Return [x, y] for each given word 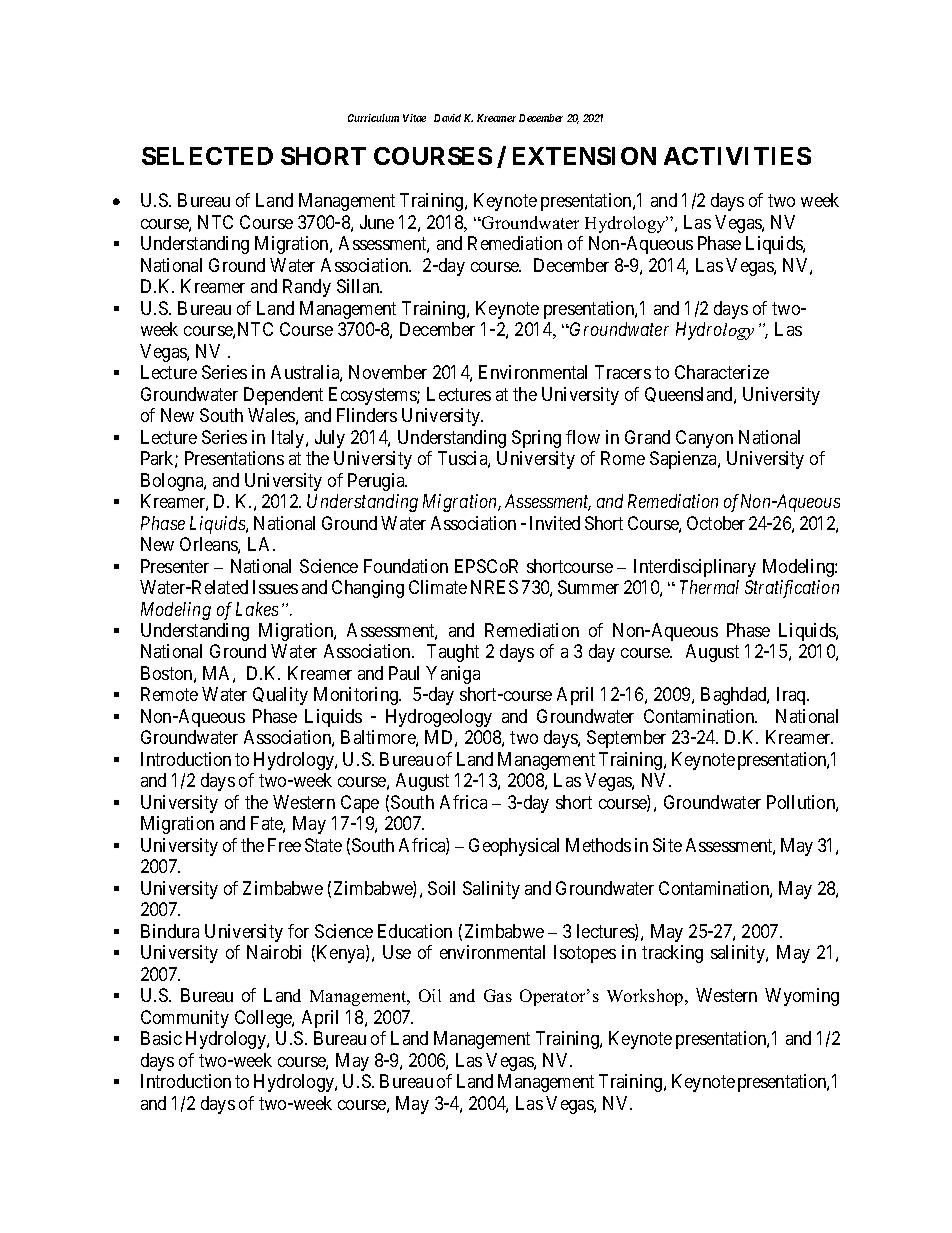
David [447, 118]
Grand [647, 437]
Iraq [792, 696]
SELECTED [207, 156]
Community [185, 1019]
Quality [280, 696]
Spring [536, 439]
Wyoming [802, 997]
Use [397, 952]
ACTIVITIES [737, 156]
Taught [453, 653]
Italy [289, 439]
